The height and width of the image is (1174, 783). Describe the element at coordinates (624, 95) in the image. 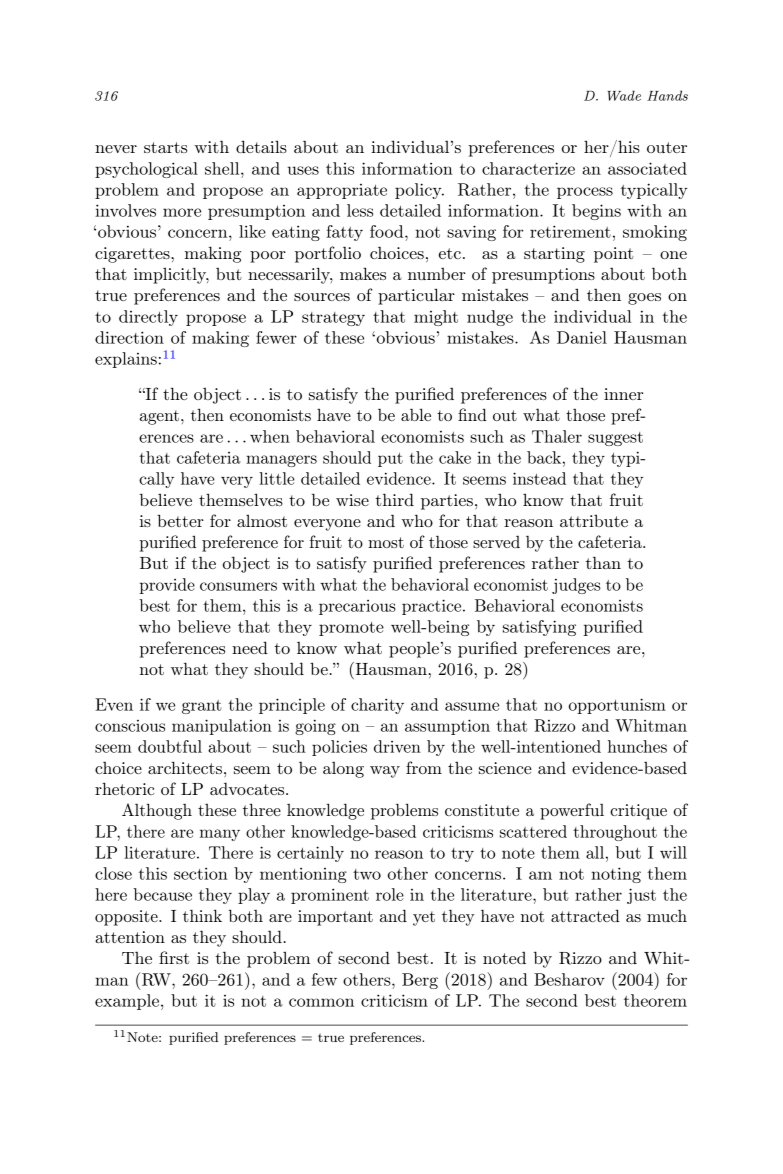

I see `Wade` at that location.
